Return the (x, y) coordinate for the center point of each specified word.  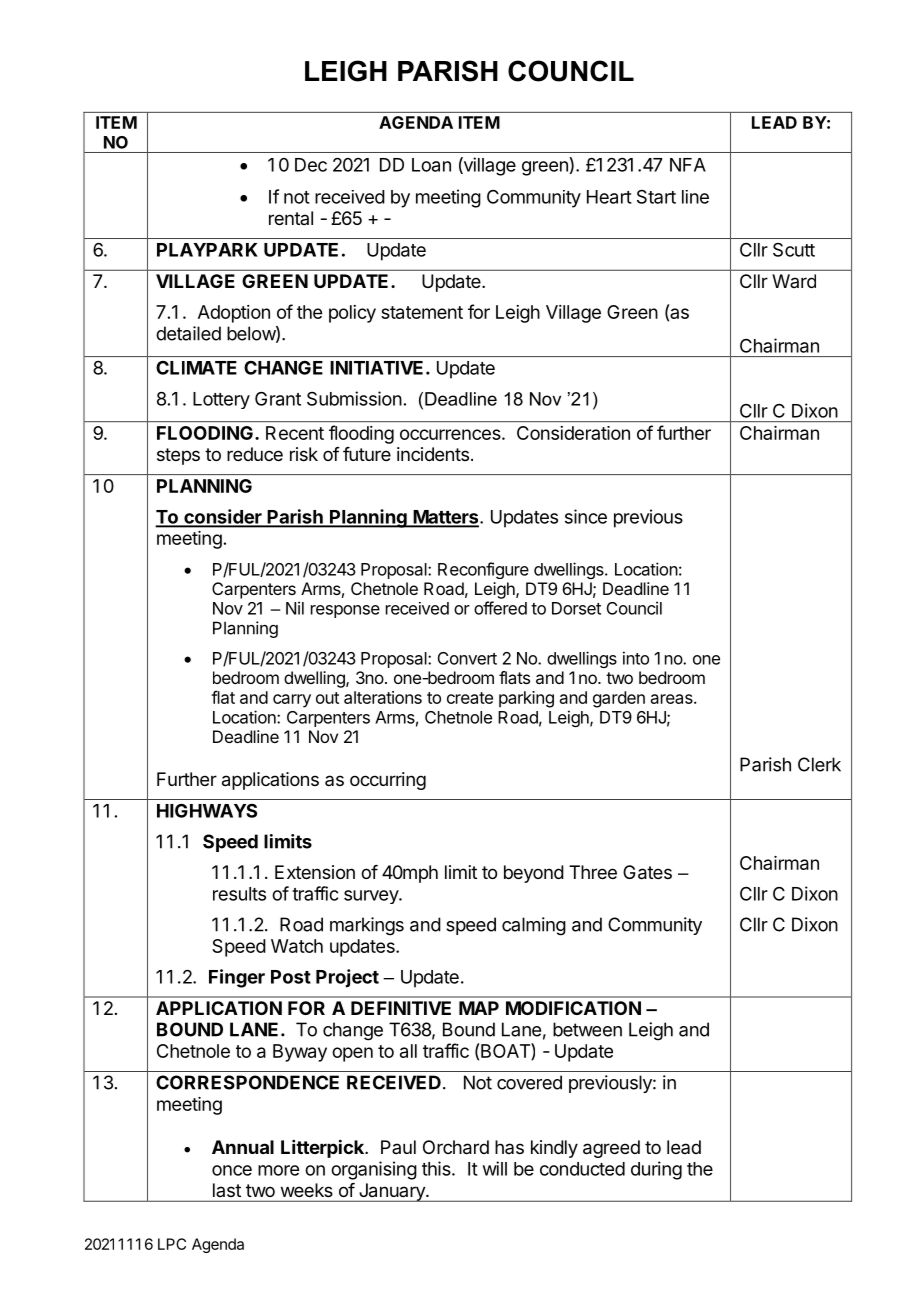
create (470, 698)
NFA (688, 165)
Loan (431, 165)
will (495, 1168)
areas (673, 699)
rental (291, 218)
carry (292, 701)
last (227, 1190)
